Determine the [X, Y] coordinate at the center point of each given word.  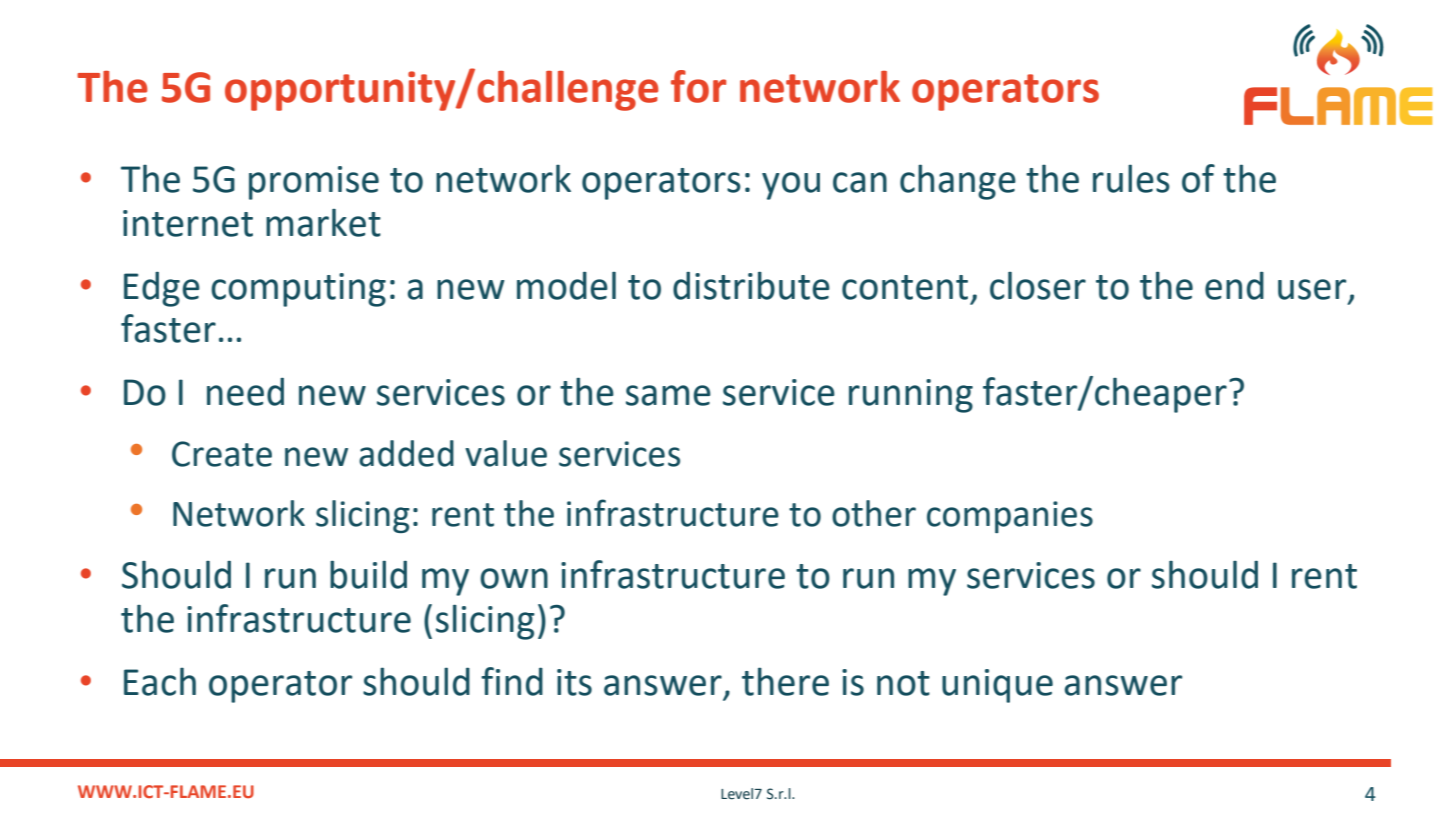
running [911, 396]
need [245, 392]
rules [1131, 178]
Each [160, 681]
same [668, 395]
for [698, 86]
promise [314, 183]
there [785, 681]
